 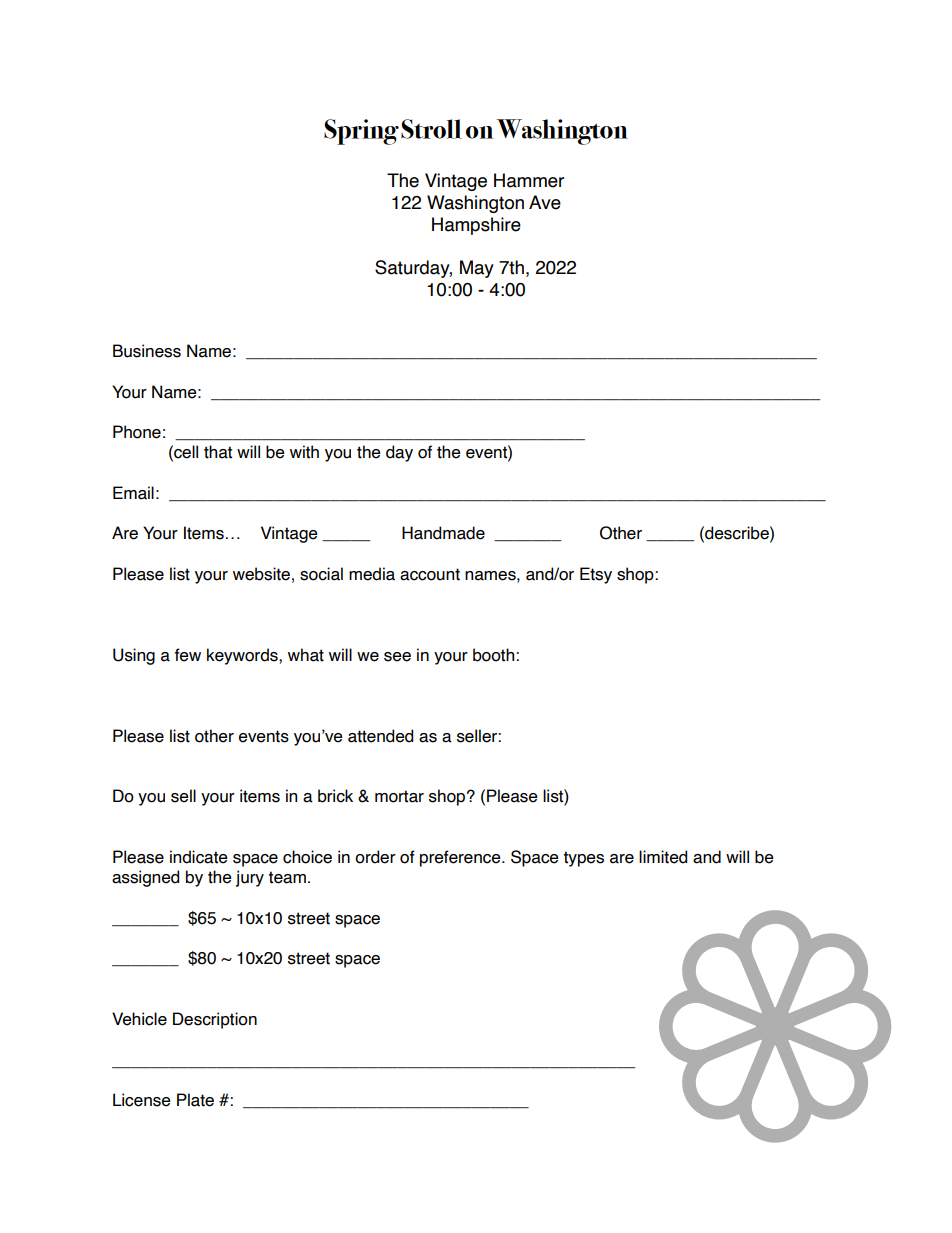 I want to click on Spring, so click(x=361, y=132).
